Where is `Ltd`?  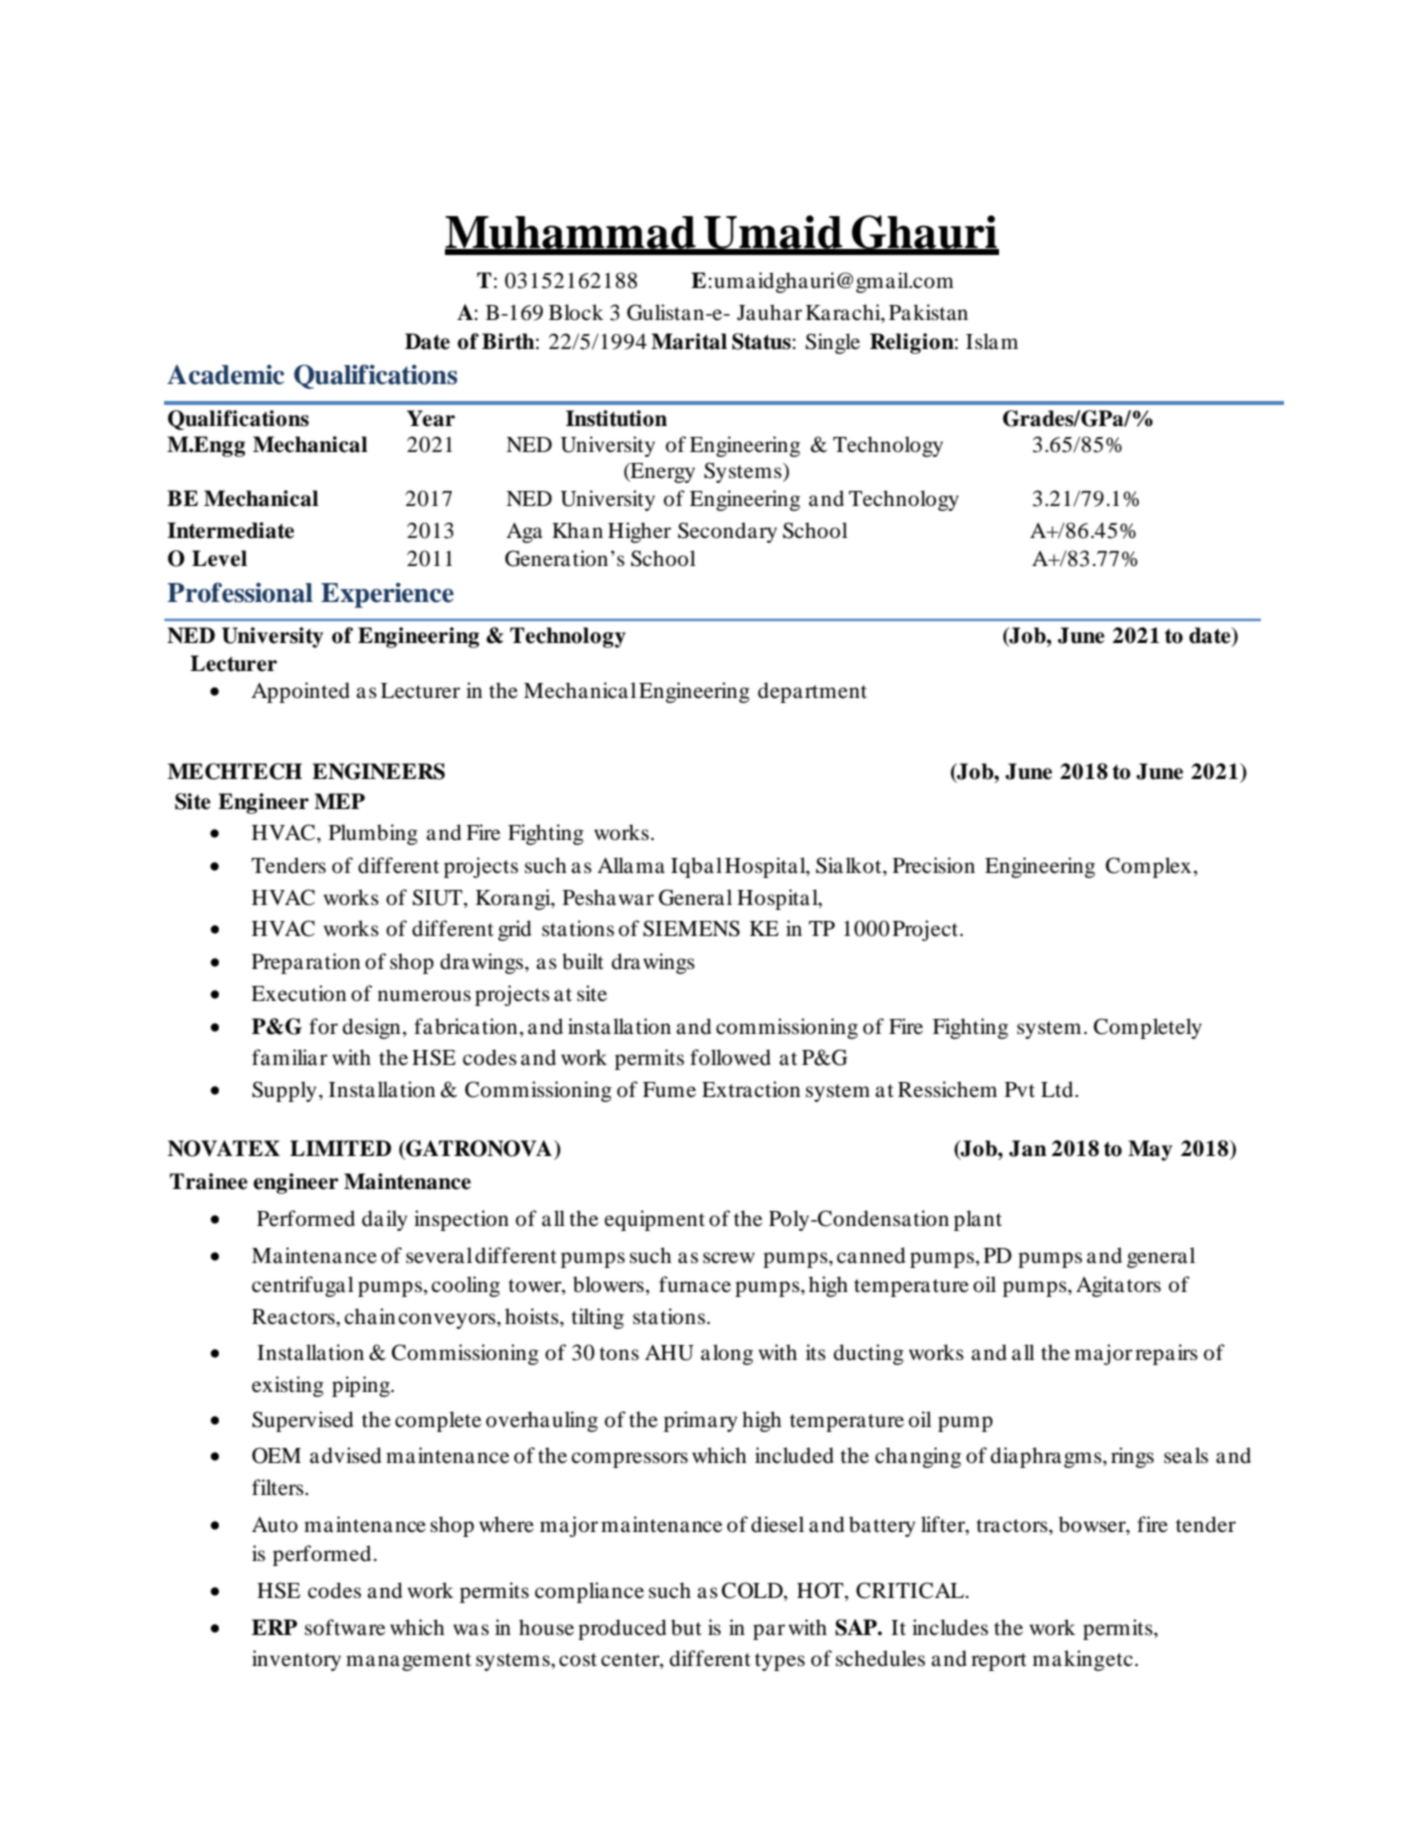
Ltd is located at coordinates (1058, 1089).
